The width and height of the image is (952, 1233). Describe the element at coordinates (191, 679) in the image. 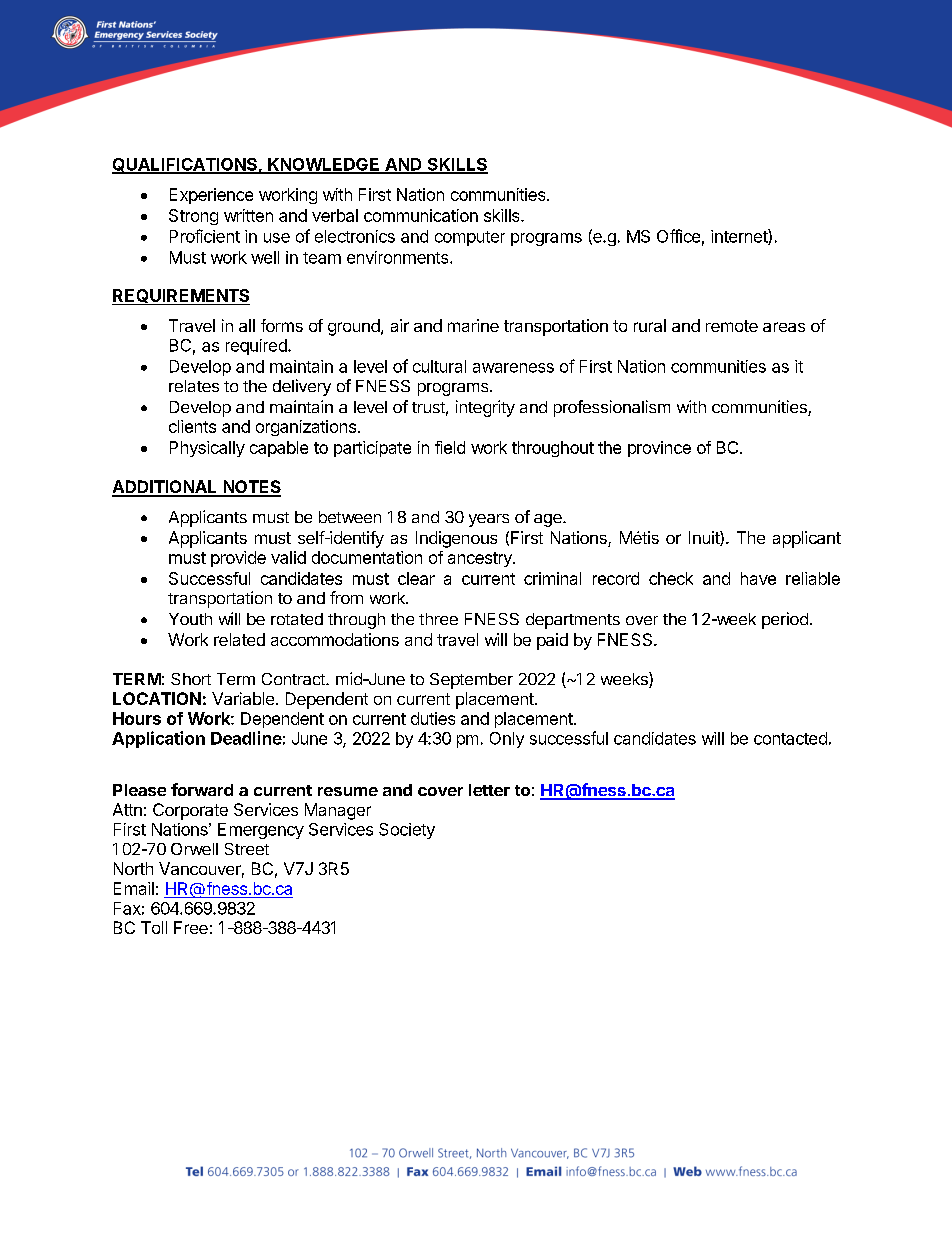

I see `Short` at that location.
